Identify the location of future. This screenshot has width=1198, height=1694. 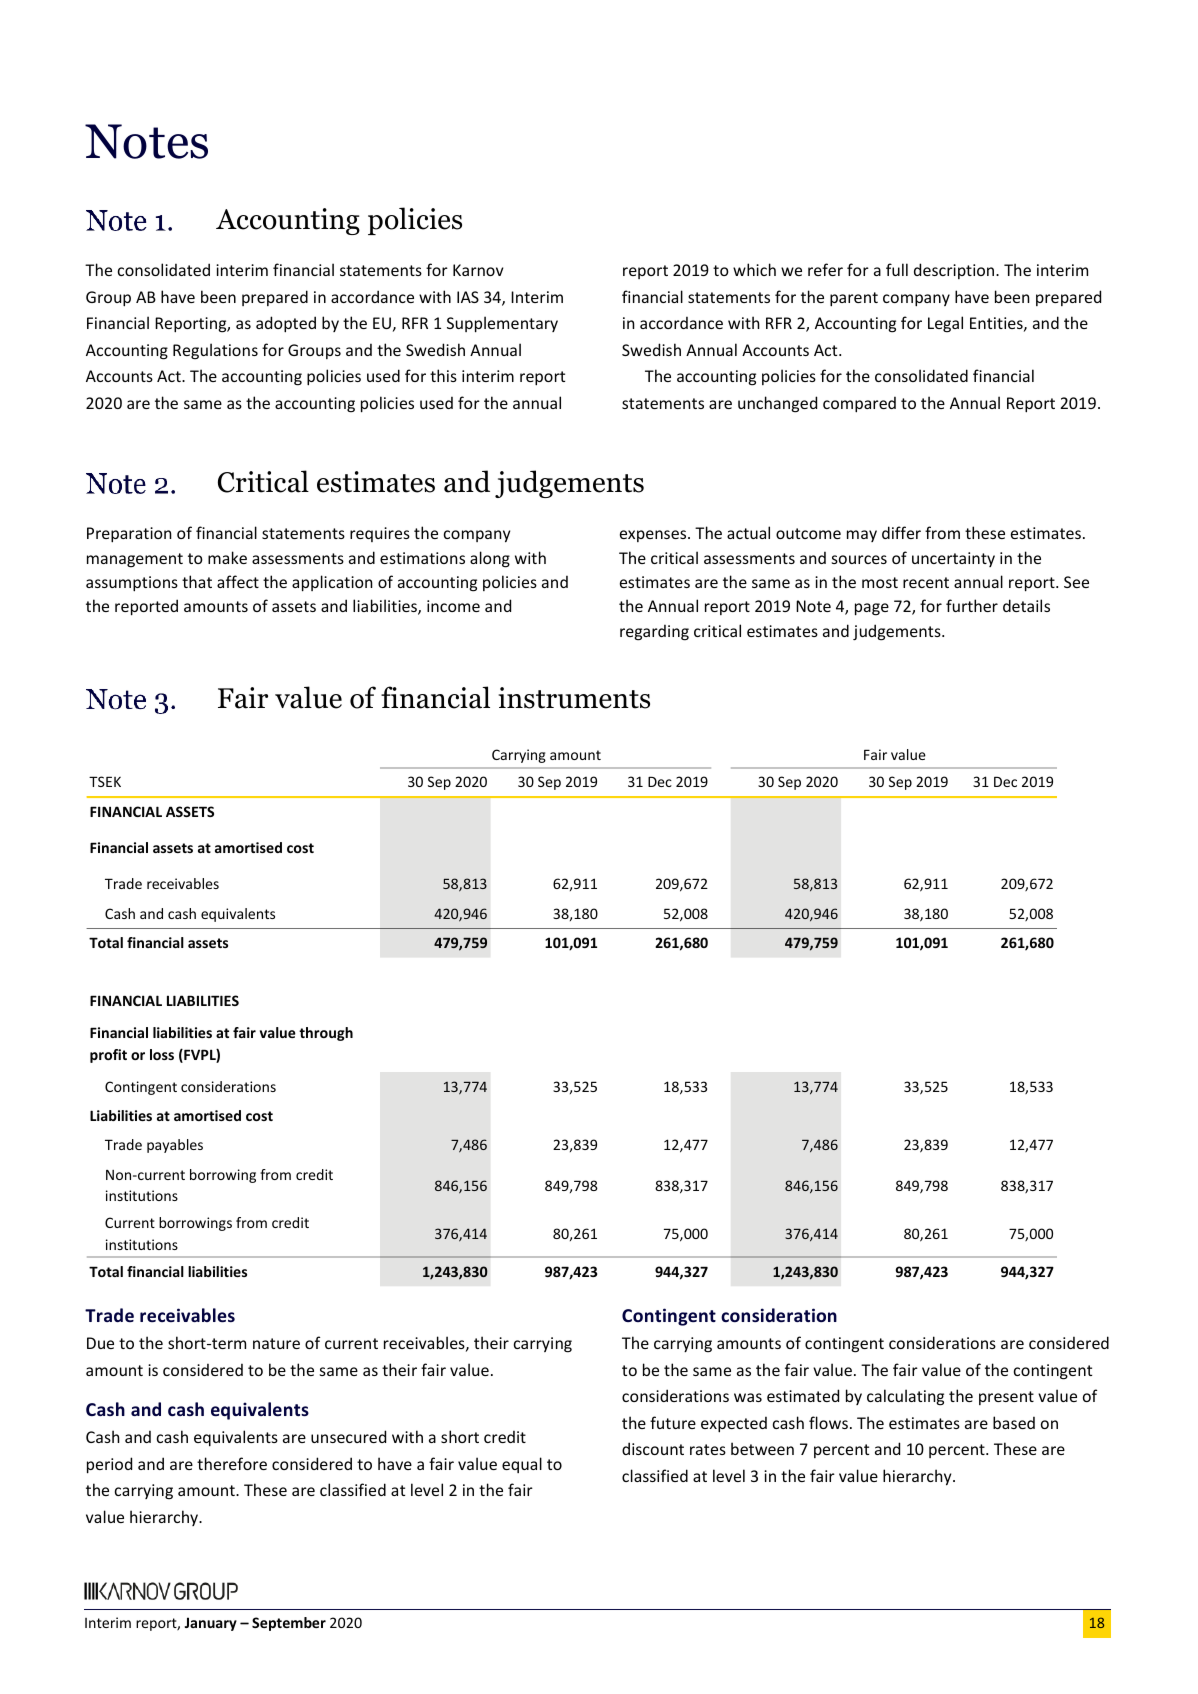
(673, 1422).
